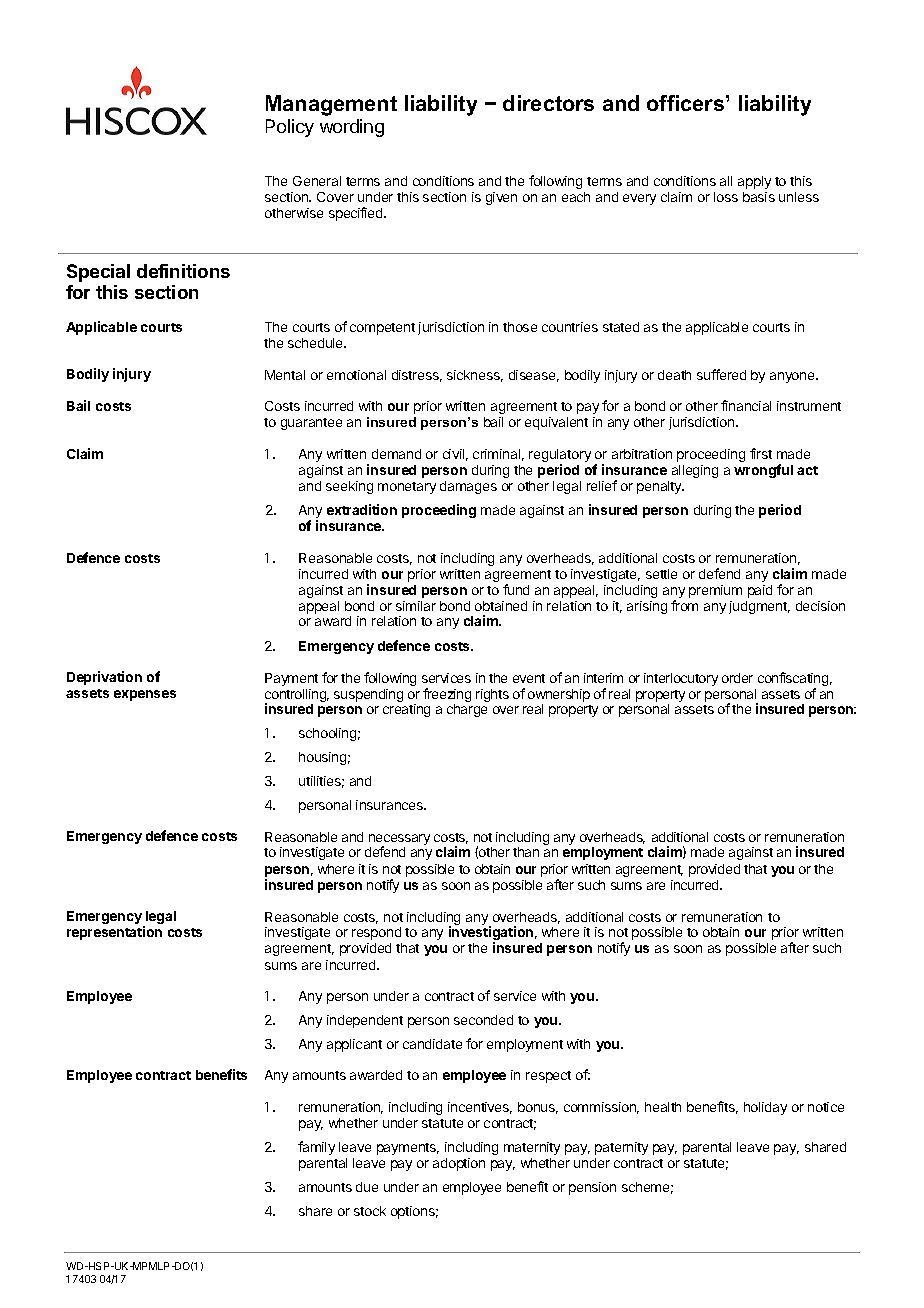 Image resolution: width=924 pixels, height=1308 pixels. What do you see at coordinates (290, 128) in the image?
I see `Policy` at bounding box center [290, 128].
